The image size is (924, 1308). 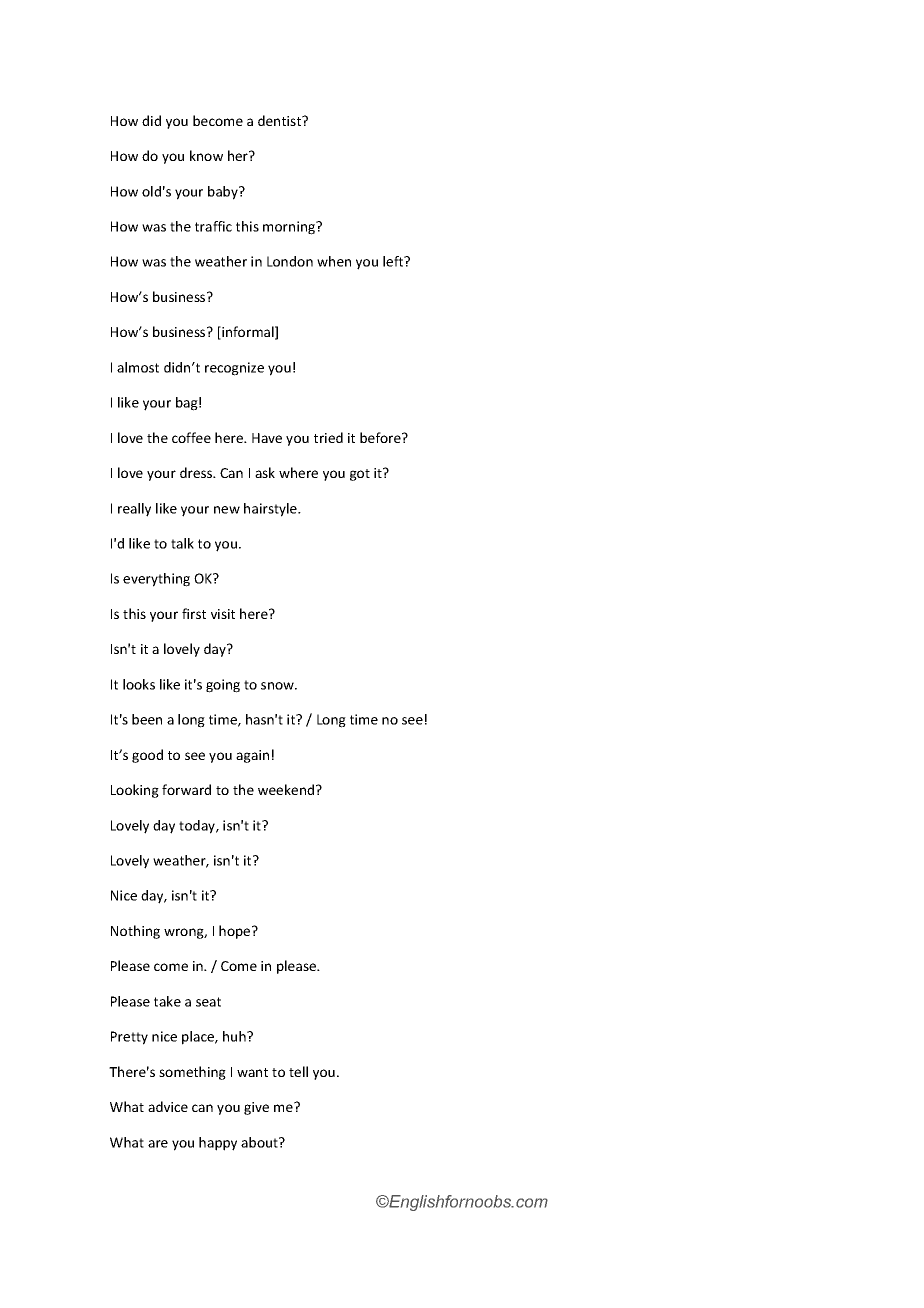 What do you see at coordinates (298, 1071) in the screenshot?
I see `tell` at bounding box center [298, 1071].
